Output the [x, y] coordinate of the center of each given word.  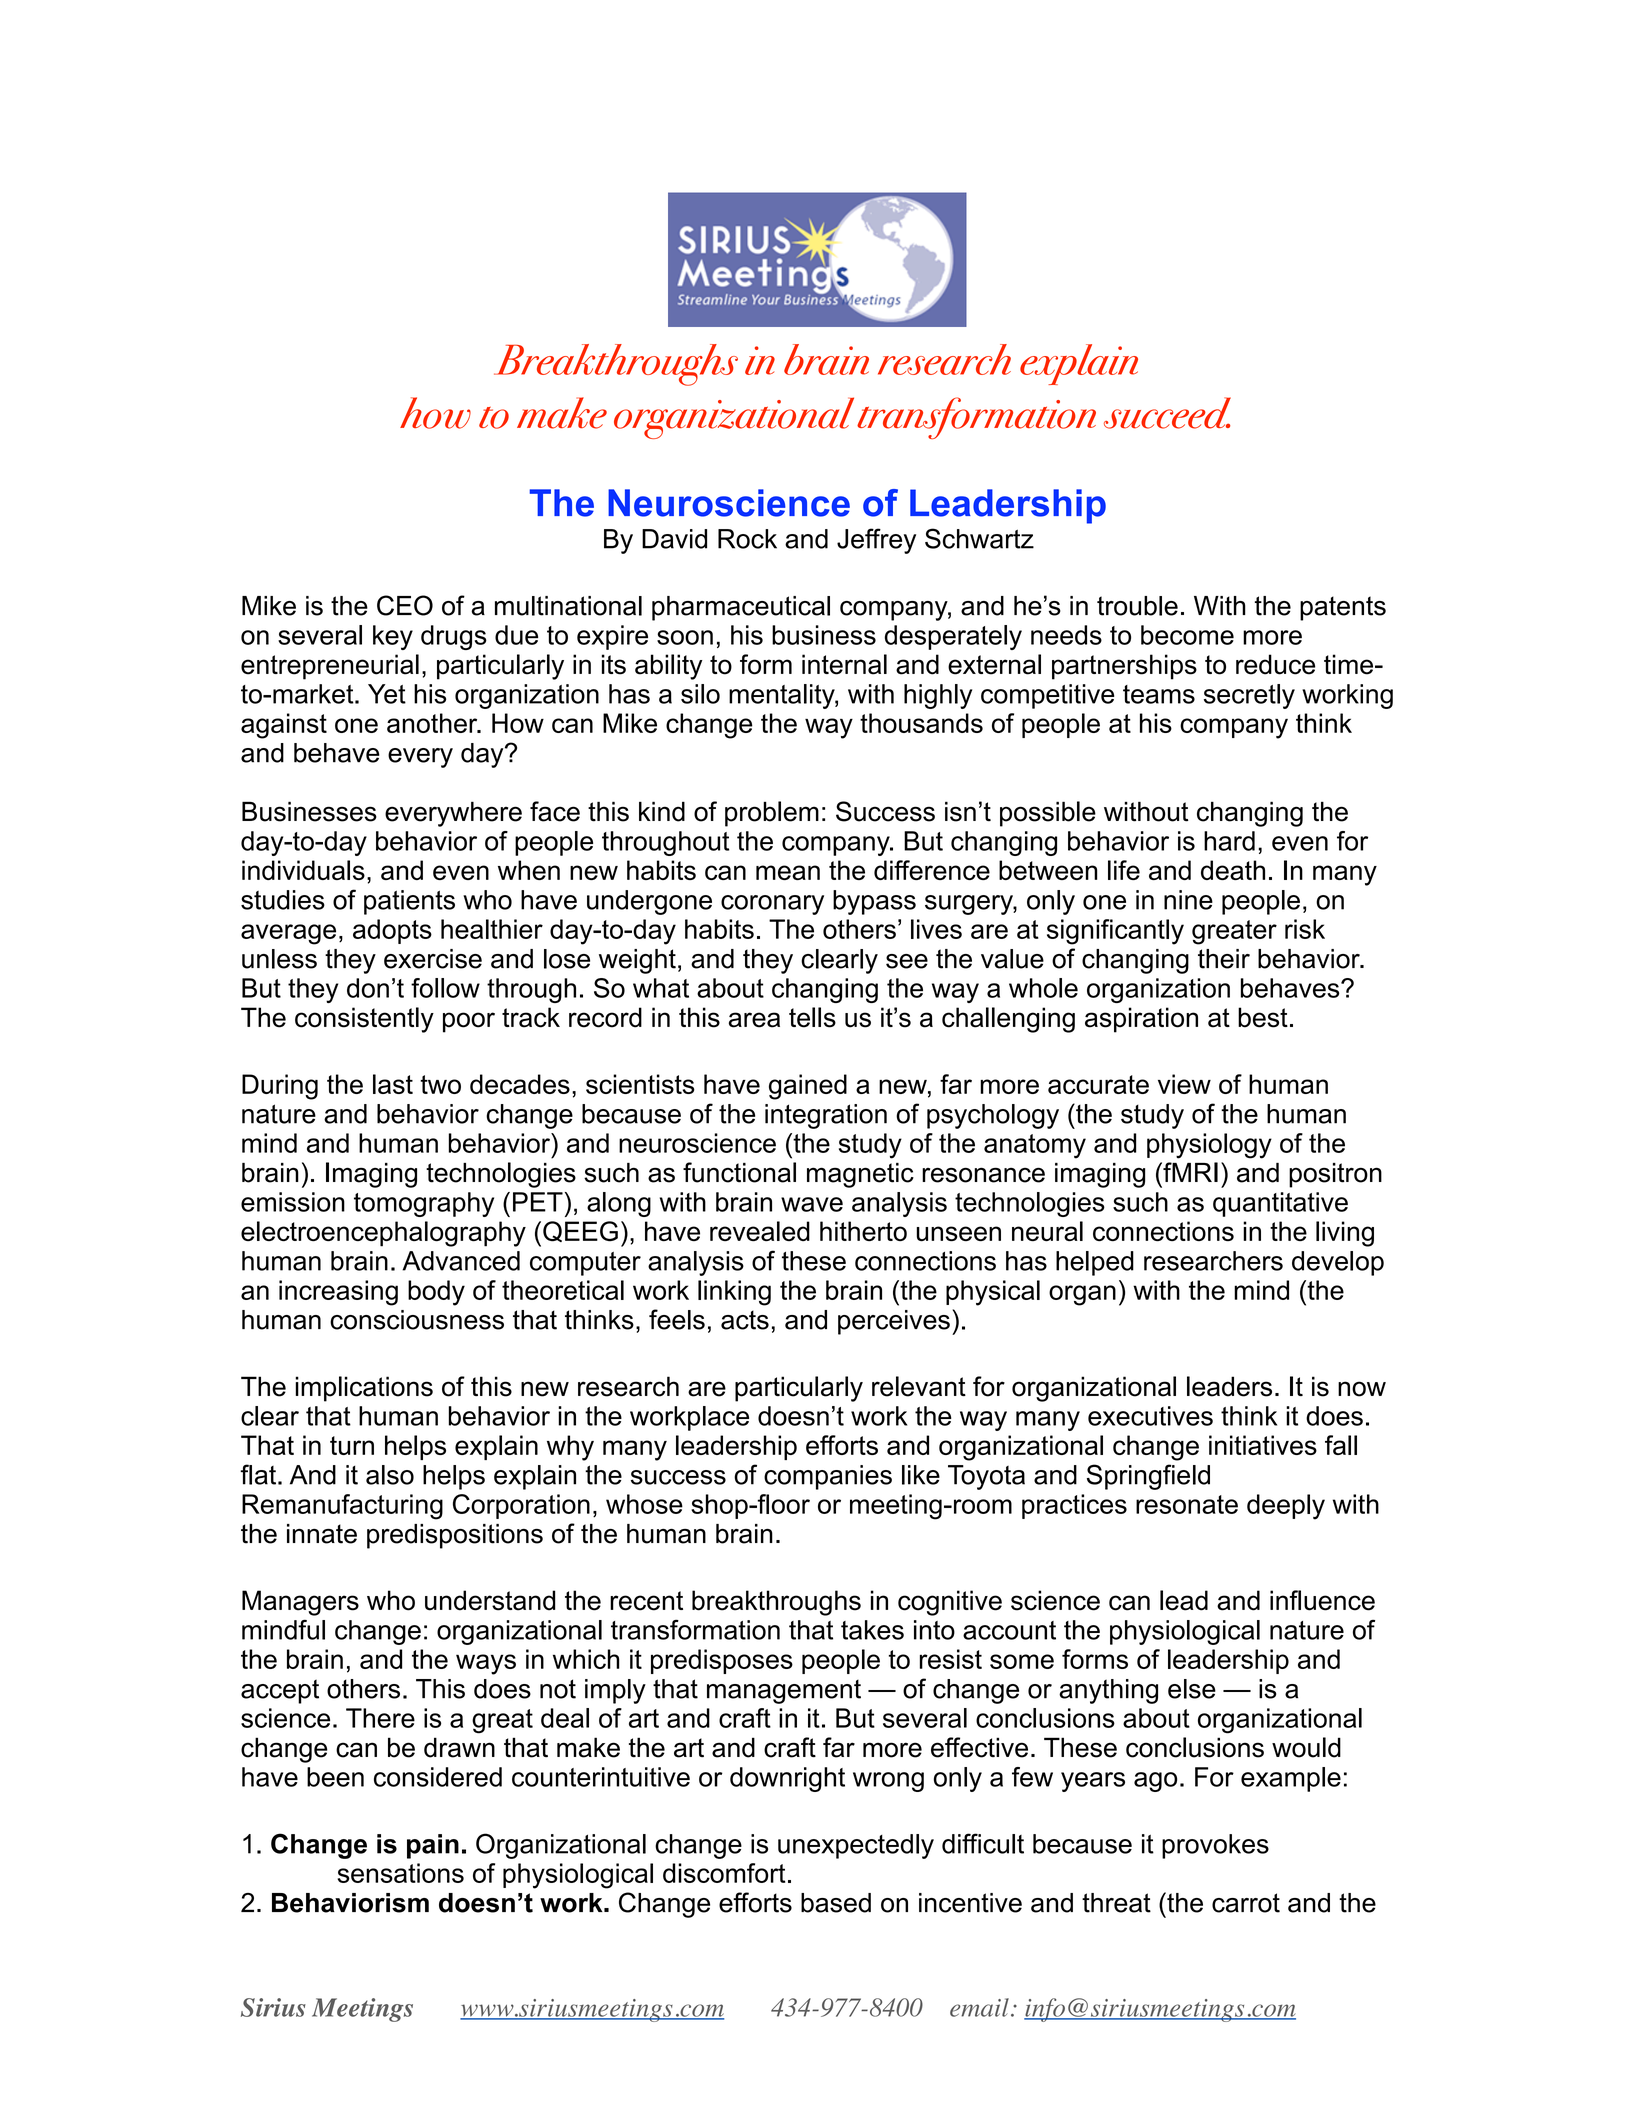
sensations [401, 1873]
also [390, 1475]
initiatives [1263, 1445]
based [836, 1903]
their [1224, 959]
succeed [1167, 413]
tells [812, 1017]
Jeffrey [876, 541]
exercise [433, 959]
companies [828, 1477]
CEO [405, 605]
